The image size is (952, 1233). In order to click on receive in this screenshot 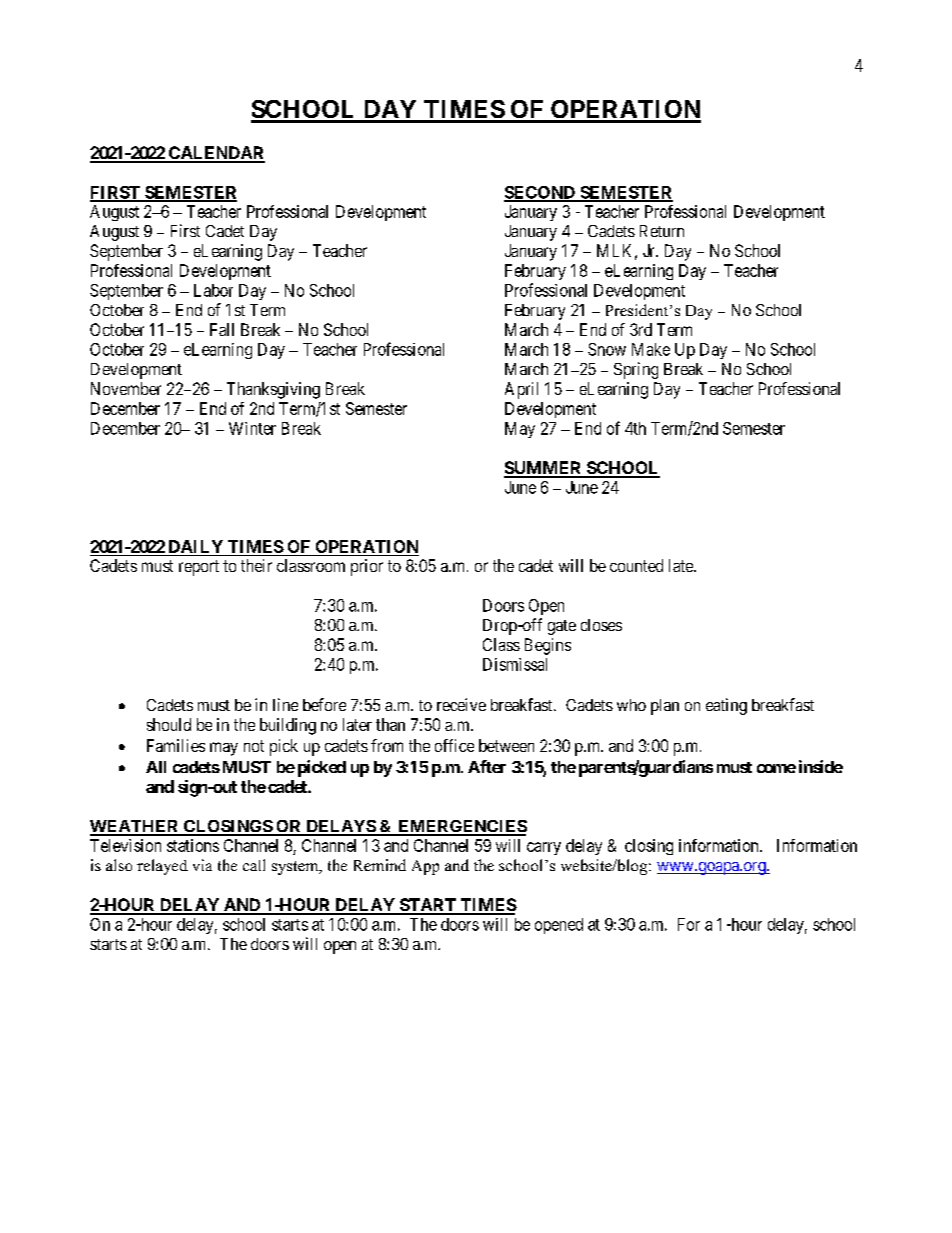, I will do `click(461, 704)`.
